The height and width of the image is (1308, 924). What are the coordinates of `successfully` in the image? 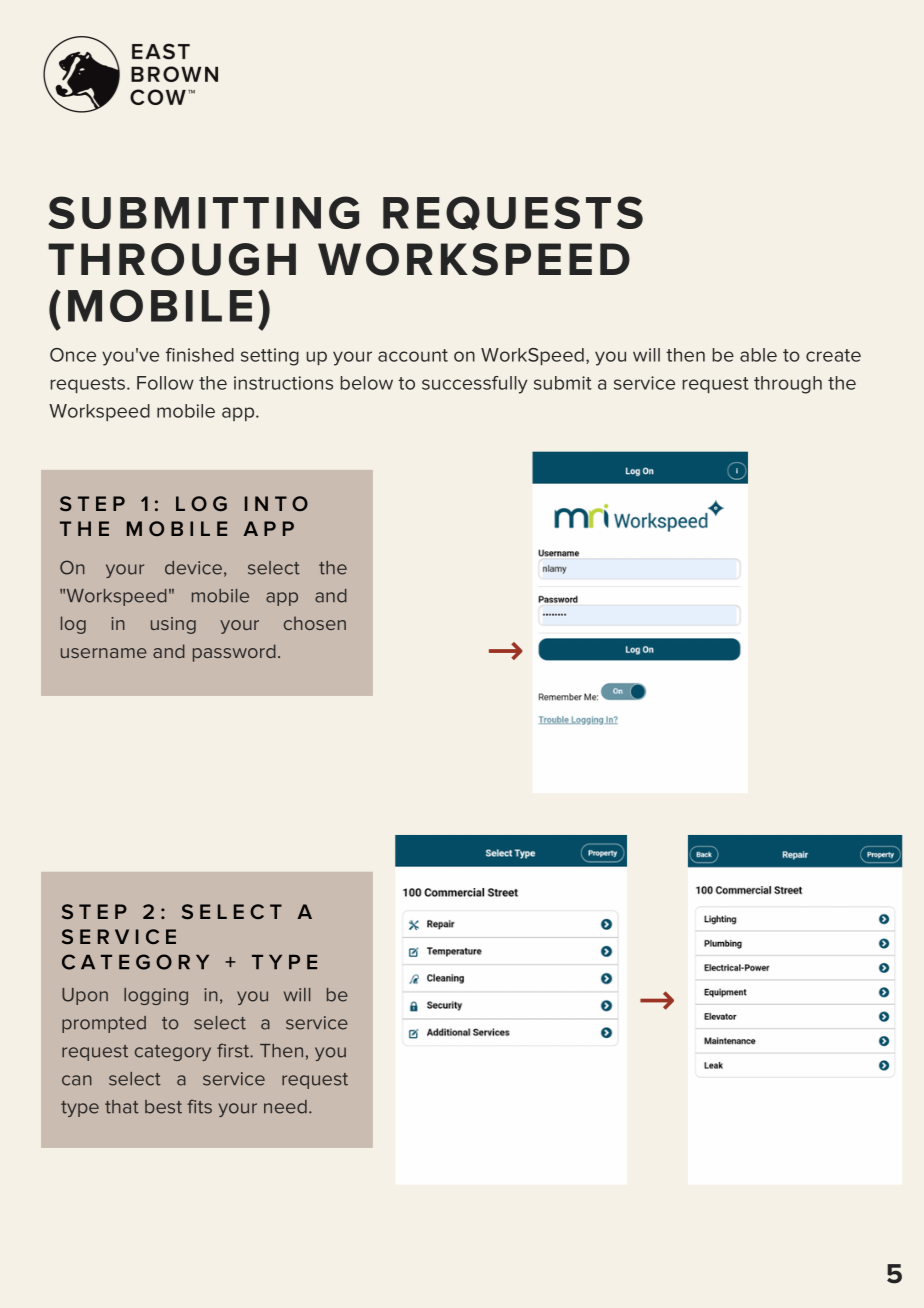 It's located at (475, 385).
